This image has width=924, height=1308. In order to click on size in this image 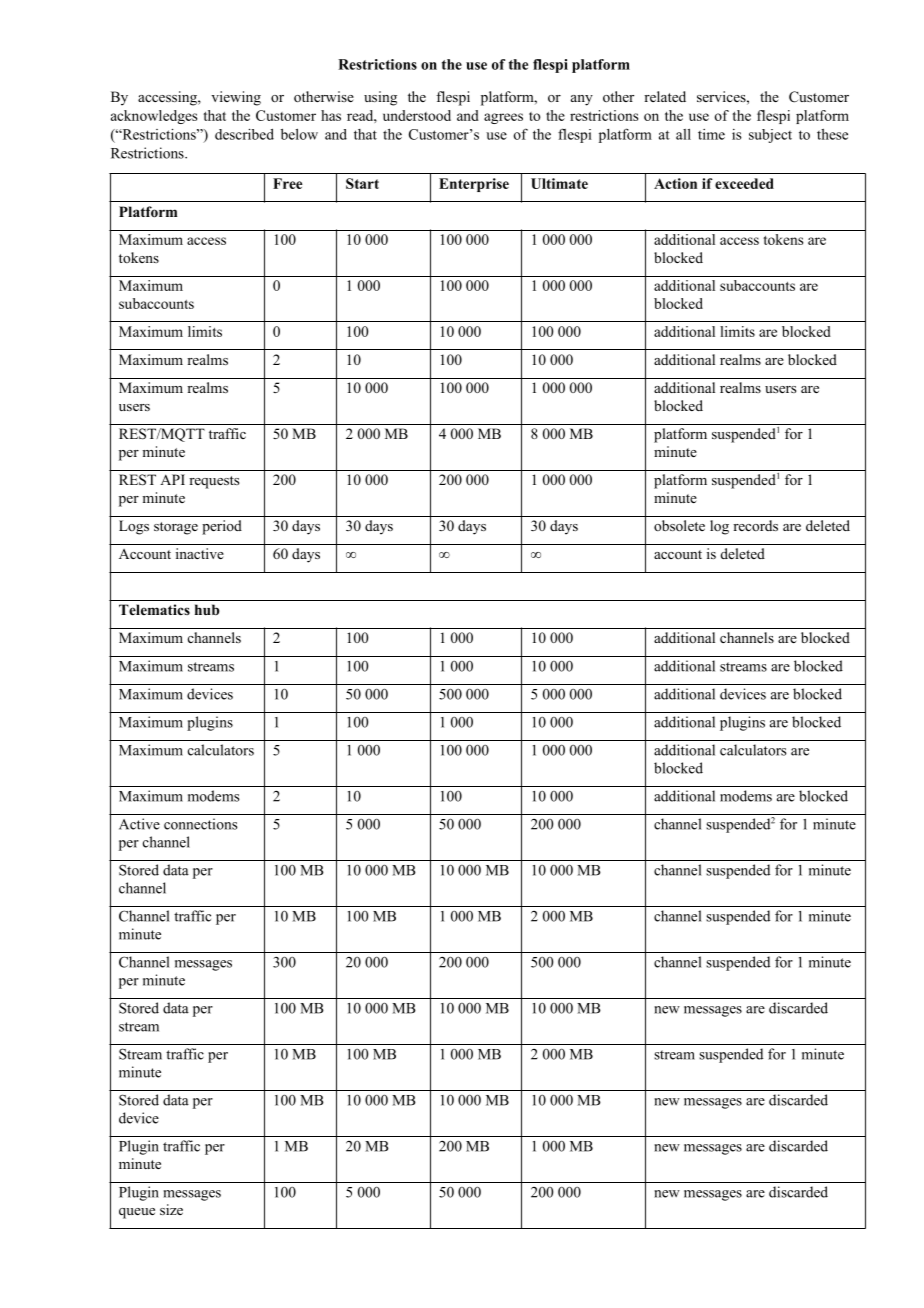, I will do `click(171, 1209)`.
